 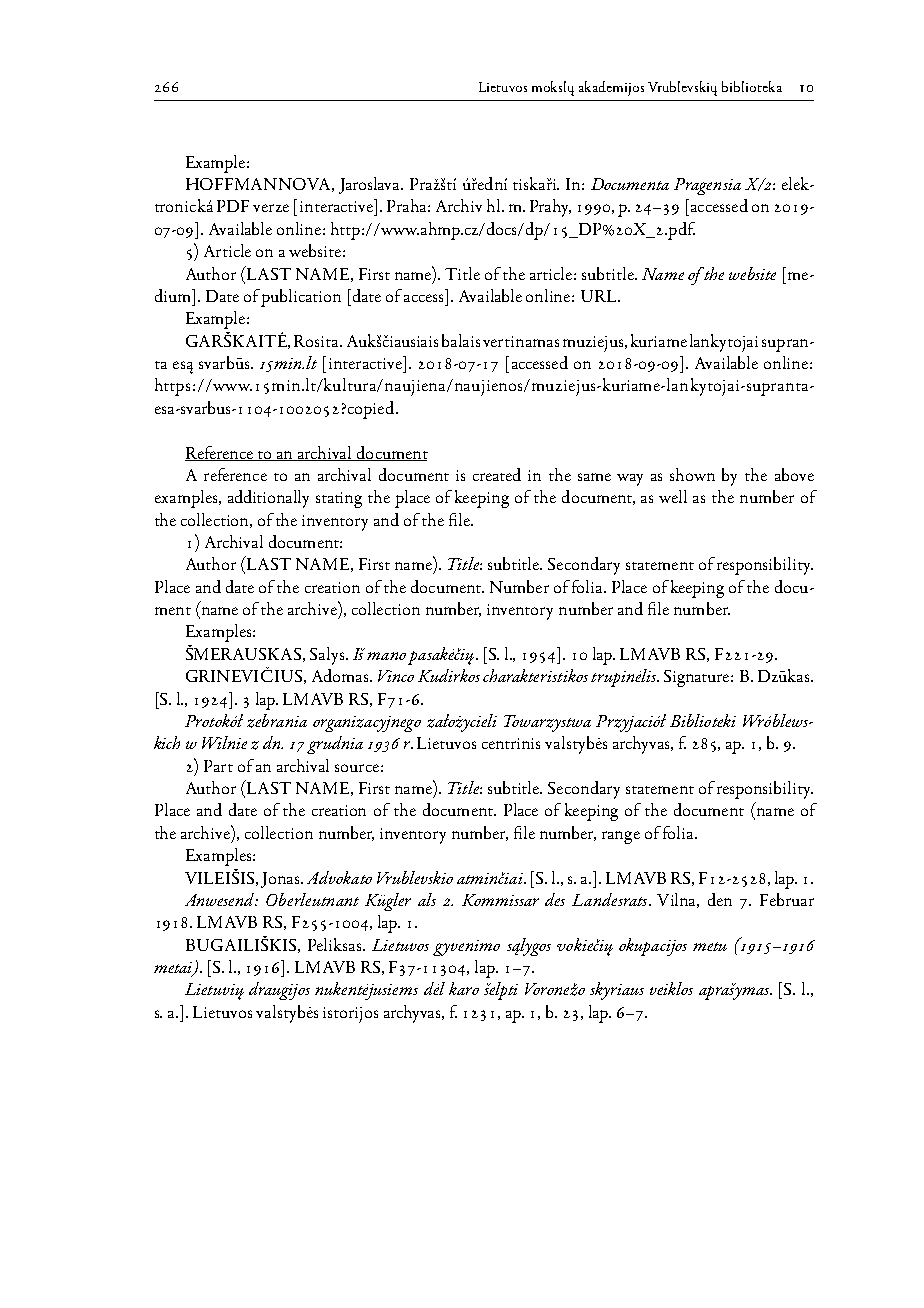 What do you see at coordinates (692, 474) in the document?
I see `shown` at bounding box center [692, 474].
